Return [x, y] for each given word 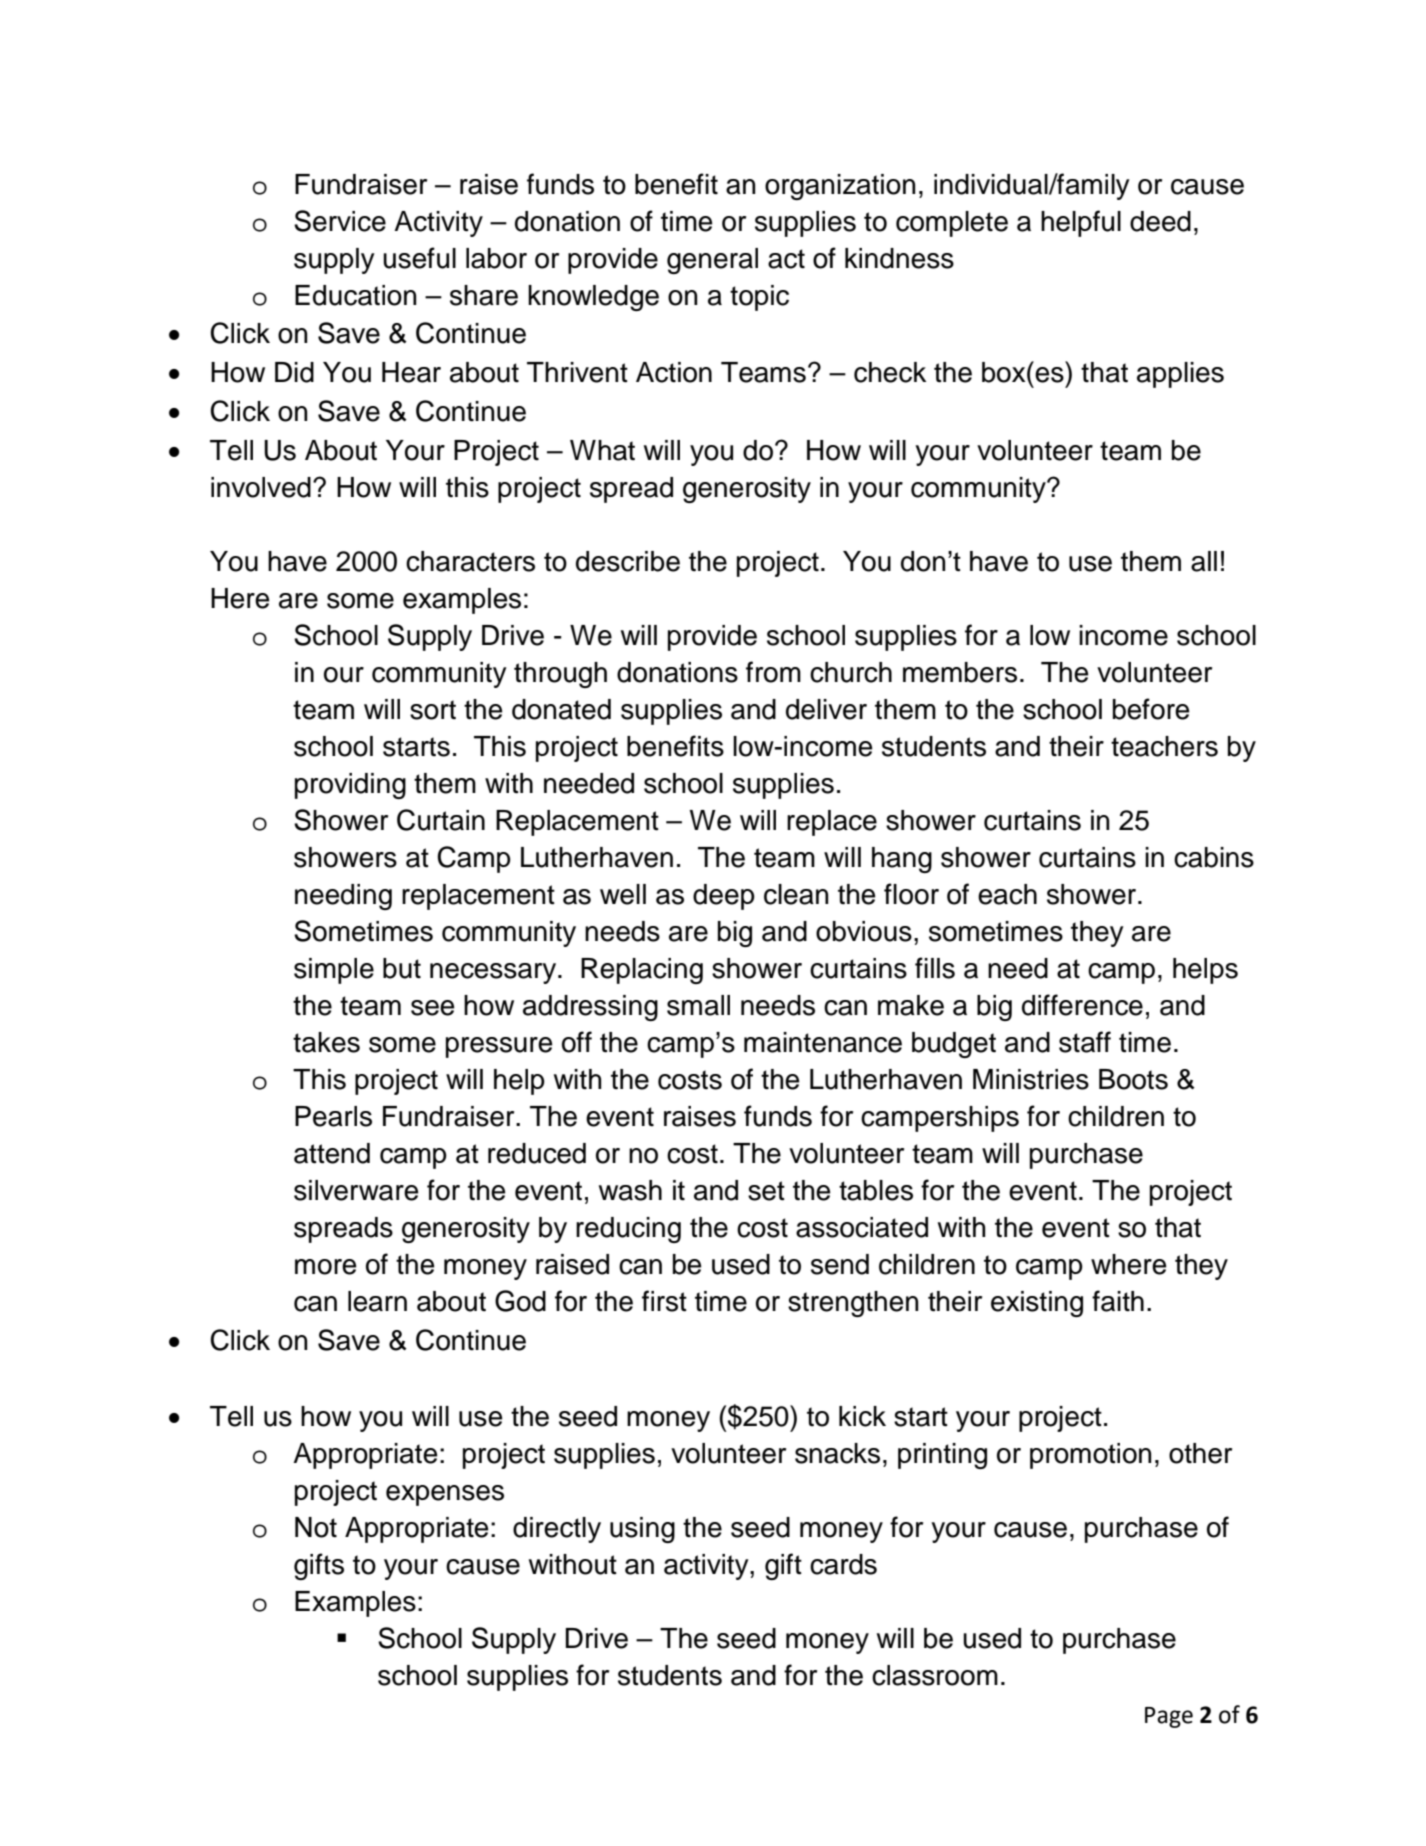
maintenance [823, 1042]
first [664, 1301]
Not [316, 1527]
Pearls [333, 1116]
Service [340, 221]
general [712, 261]
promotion [1090, 1456]
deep [724, 897]
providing [350, 786]
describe [628, 561]
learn [377, 1301]
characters [470, 561]
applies [1180, 375]
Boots [1133, 1079]
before [1151, 709]
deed [1160, 221]
